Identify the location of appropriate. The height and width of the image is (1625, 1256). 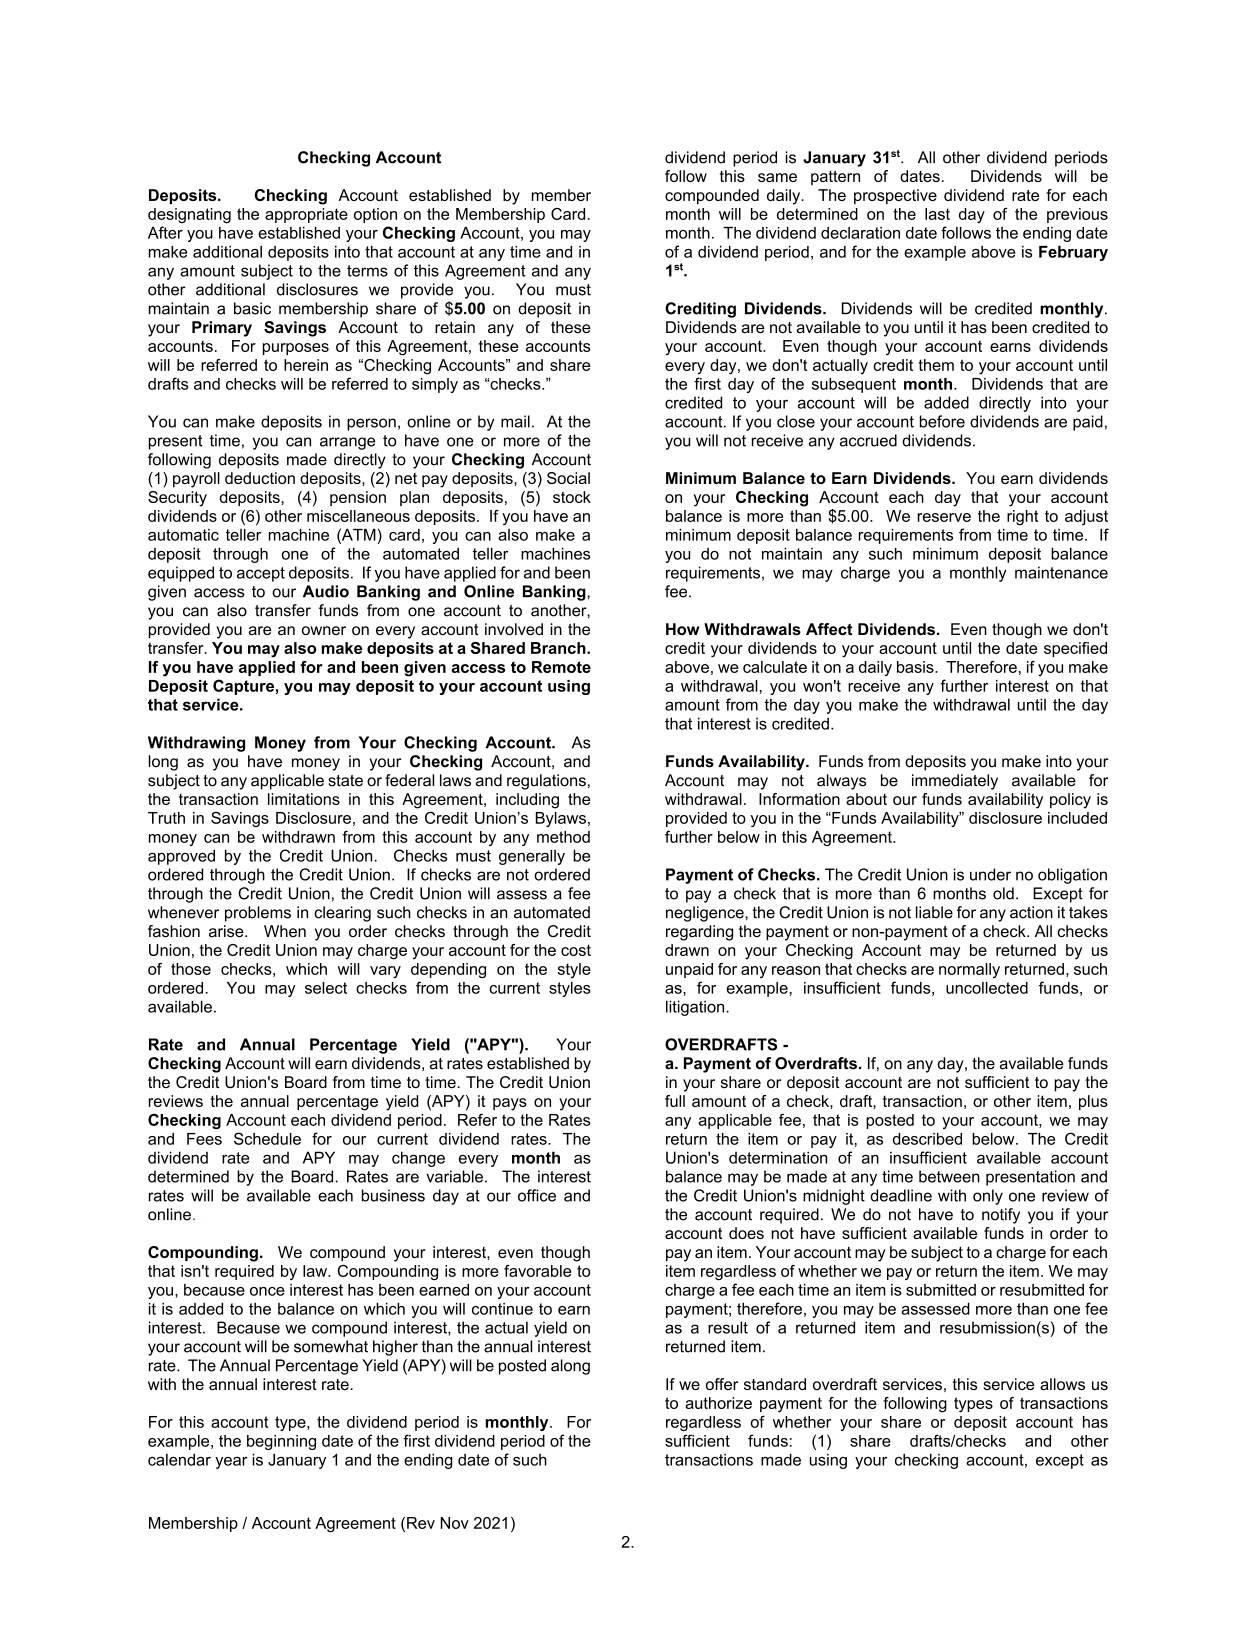
(306, 215).
